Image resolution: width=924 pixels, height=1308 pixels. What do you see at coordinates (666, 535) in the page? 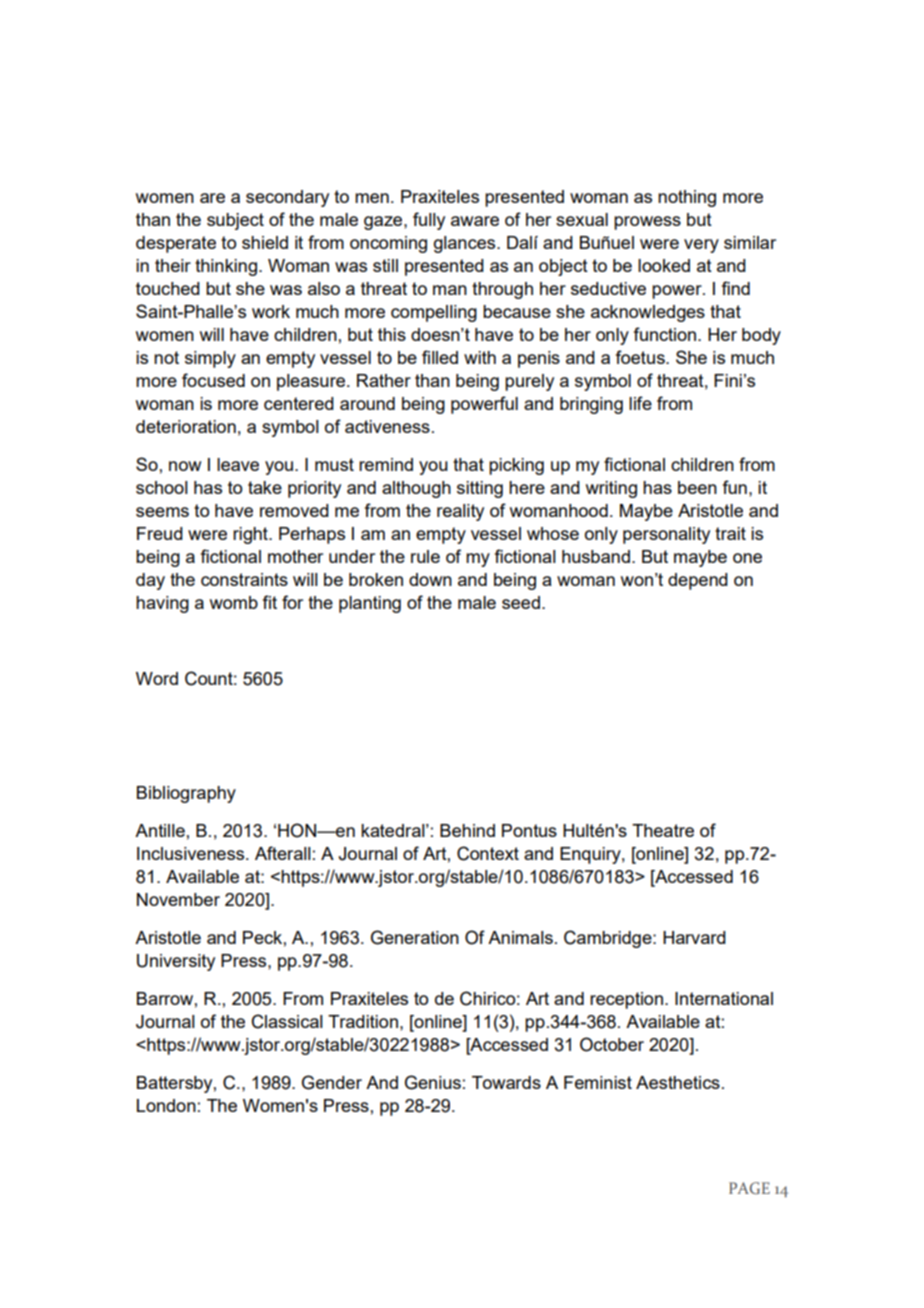
I see `personality` at bounding box center [666, 535].
